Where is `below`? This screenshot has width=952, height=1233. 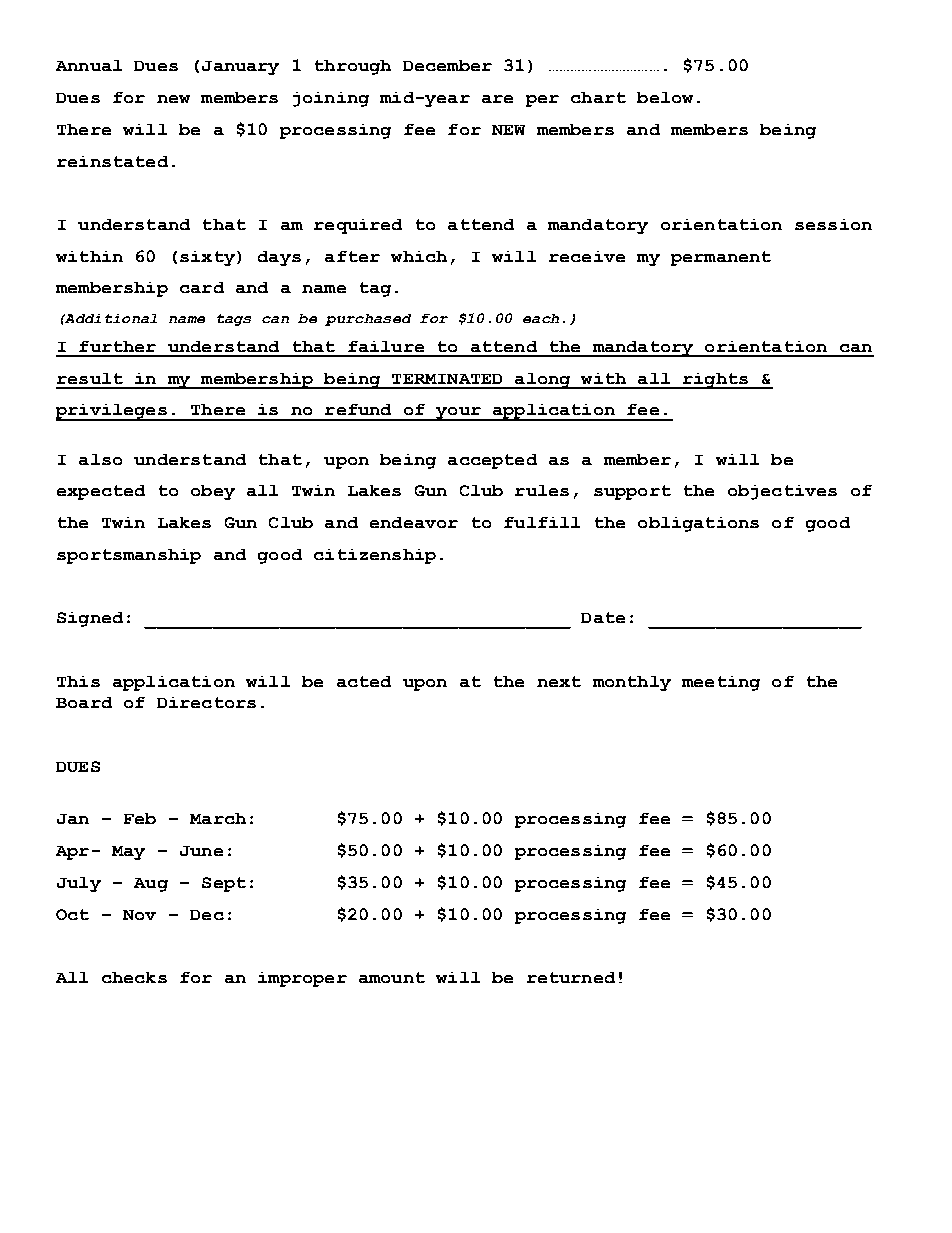 below is located at coordinates (665, 97).
